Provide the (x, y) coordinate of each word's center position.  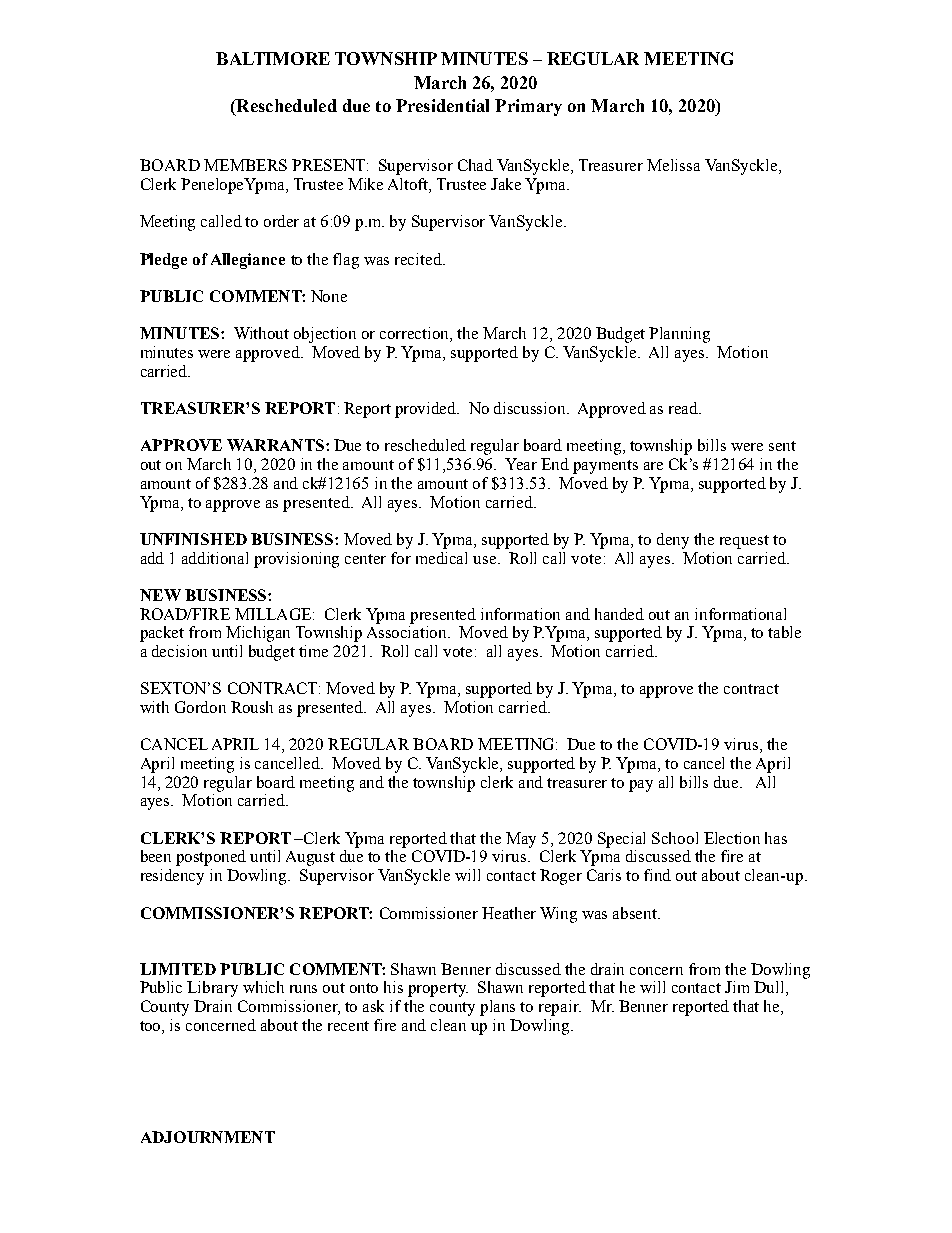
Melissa (673, 165)
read (685, 408)
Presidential (442, 105)
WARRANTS (275, 445)
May (521, 840)
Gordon (200, 707)
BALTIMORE (273, 58)
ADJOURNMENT (208, 1137)
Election (732, 838)
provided (427, 410)
